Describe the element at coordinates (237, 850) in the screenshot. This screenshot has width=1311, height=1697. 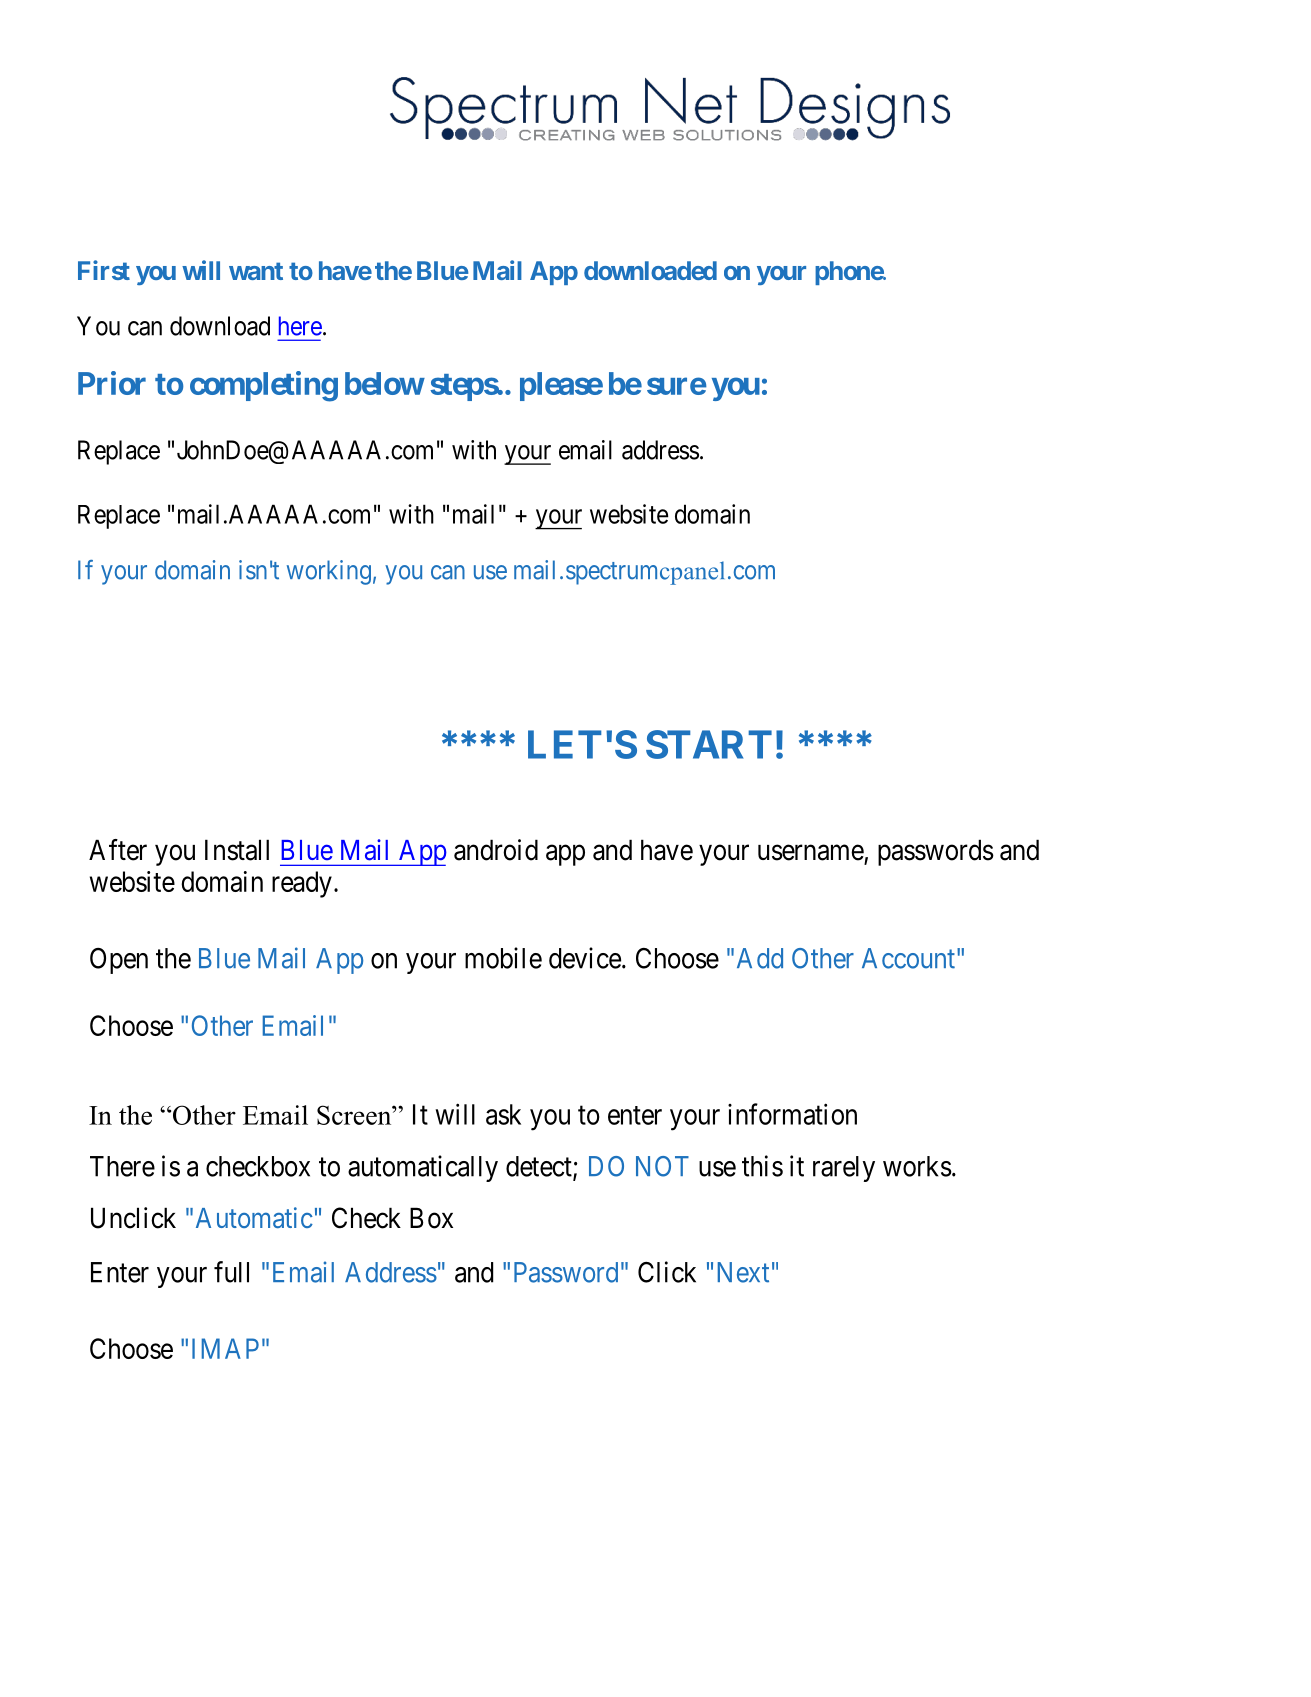
I see `Install` at that location.
